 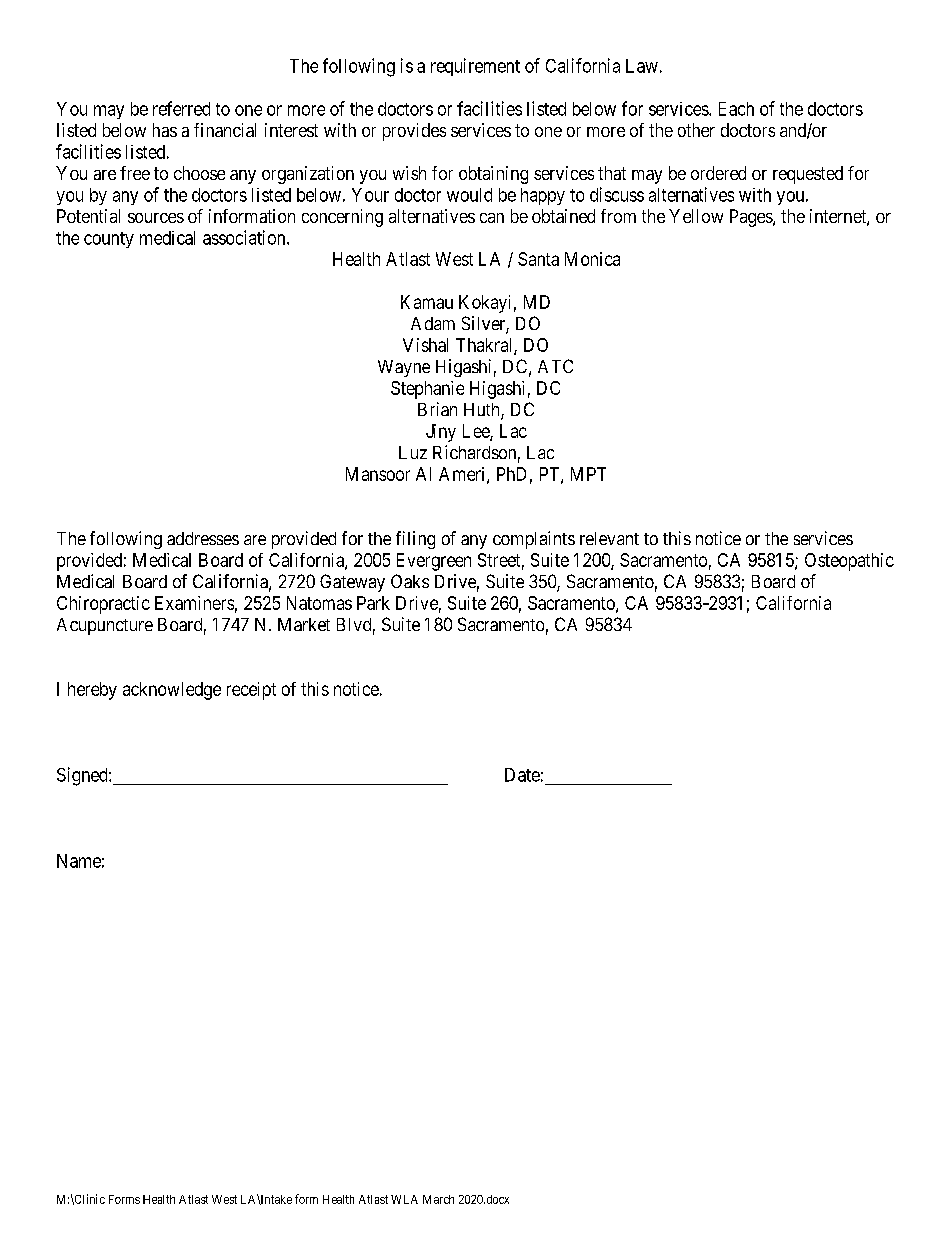 What do you see at coordinates (522, 775) in the page?
I see `Date` at bounding box center [522, 775].
